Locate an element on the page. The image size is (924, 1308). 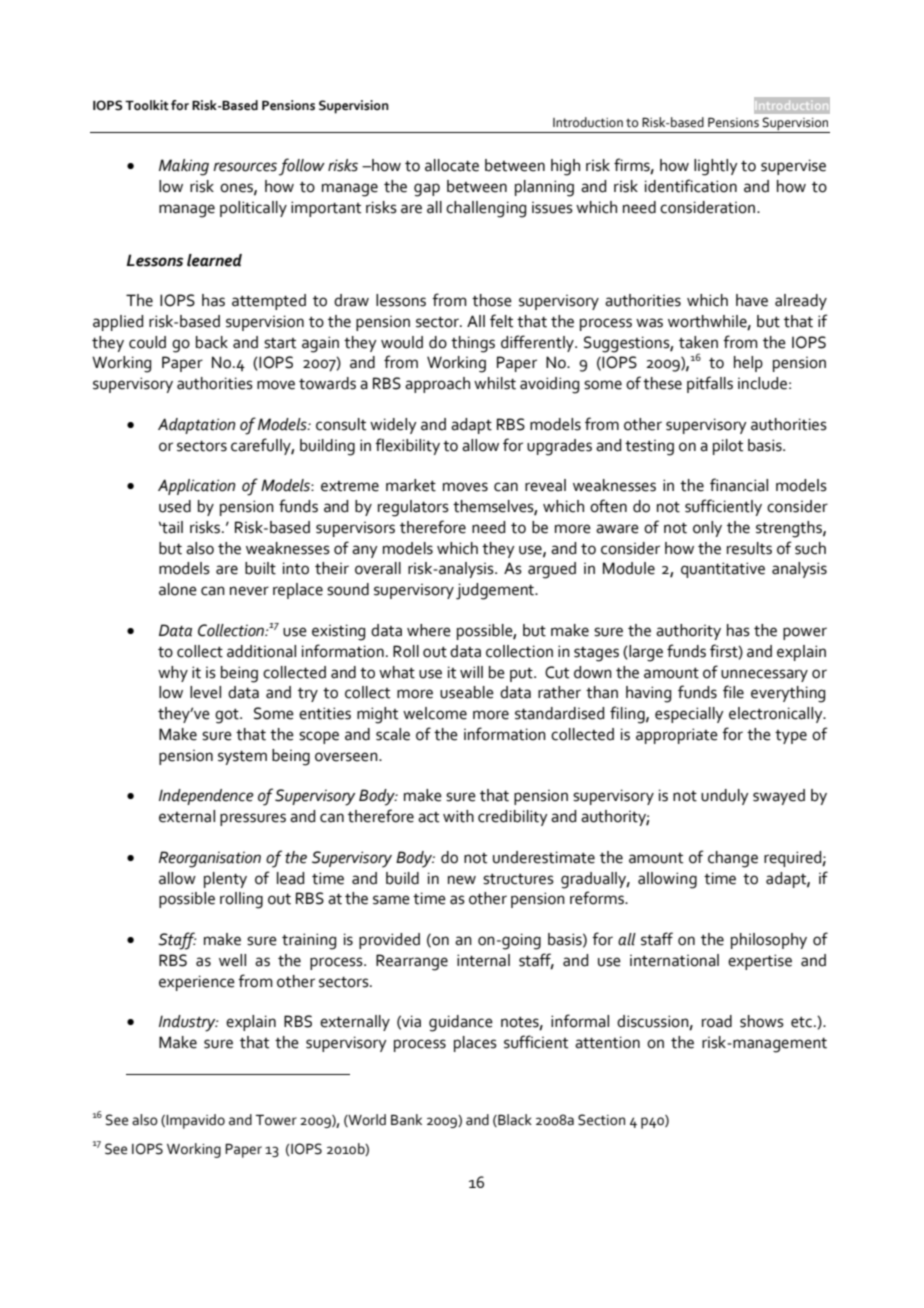
allocate is located at coordinates (452, 165).
